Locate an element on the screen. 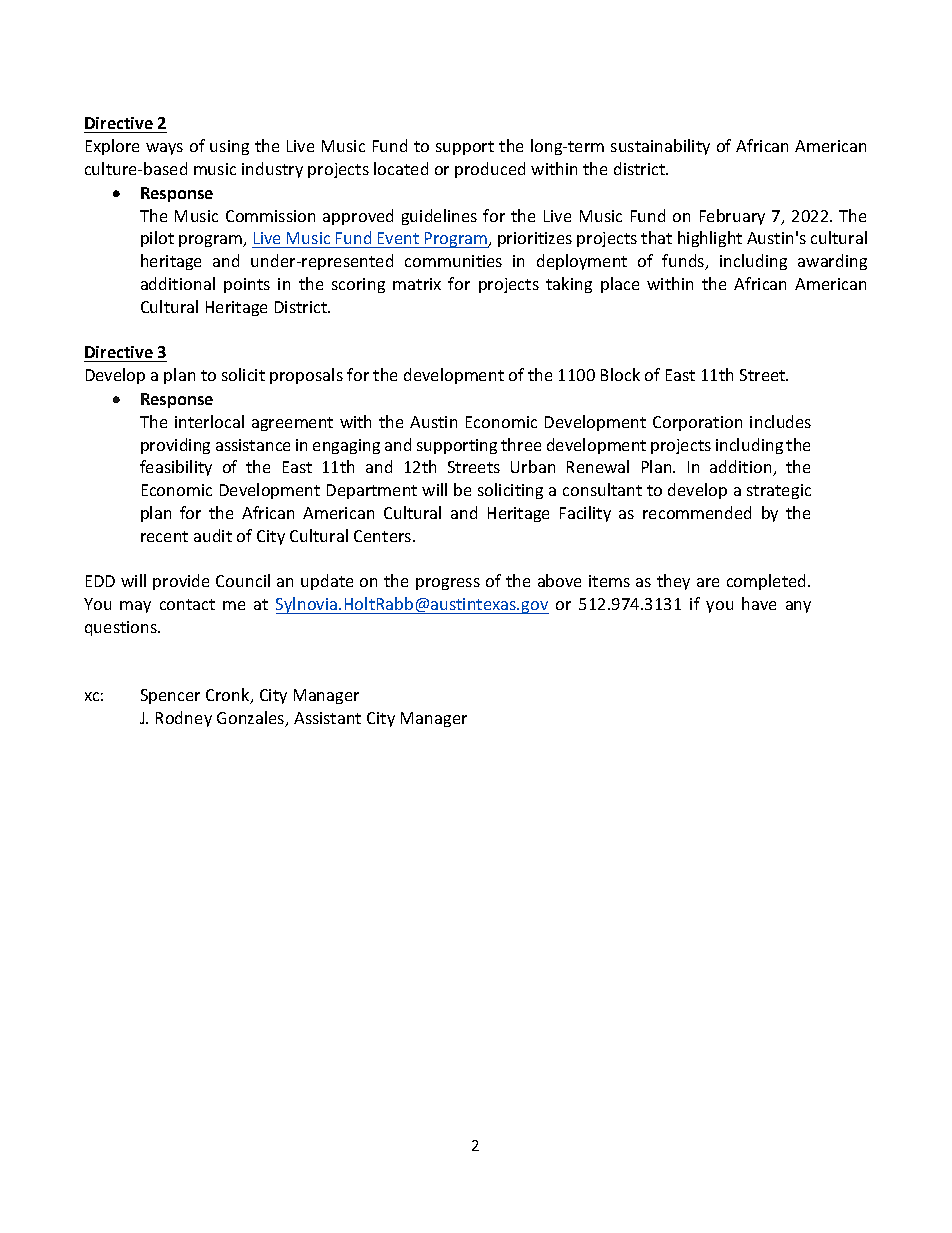  three is located at coordinates (521, 444).
